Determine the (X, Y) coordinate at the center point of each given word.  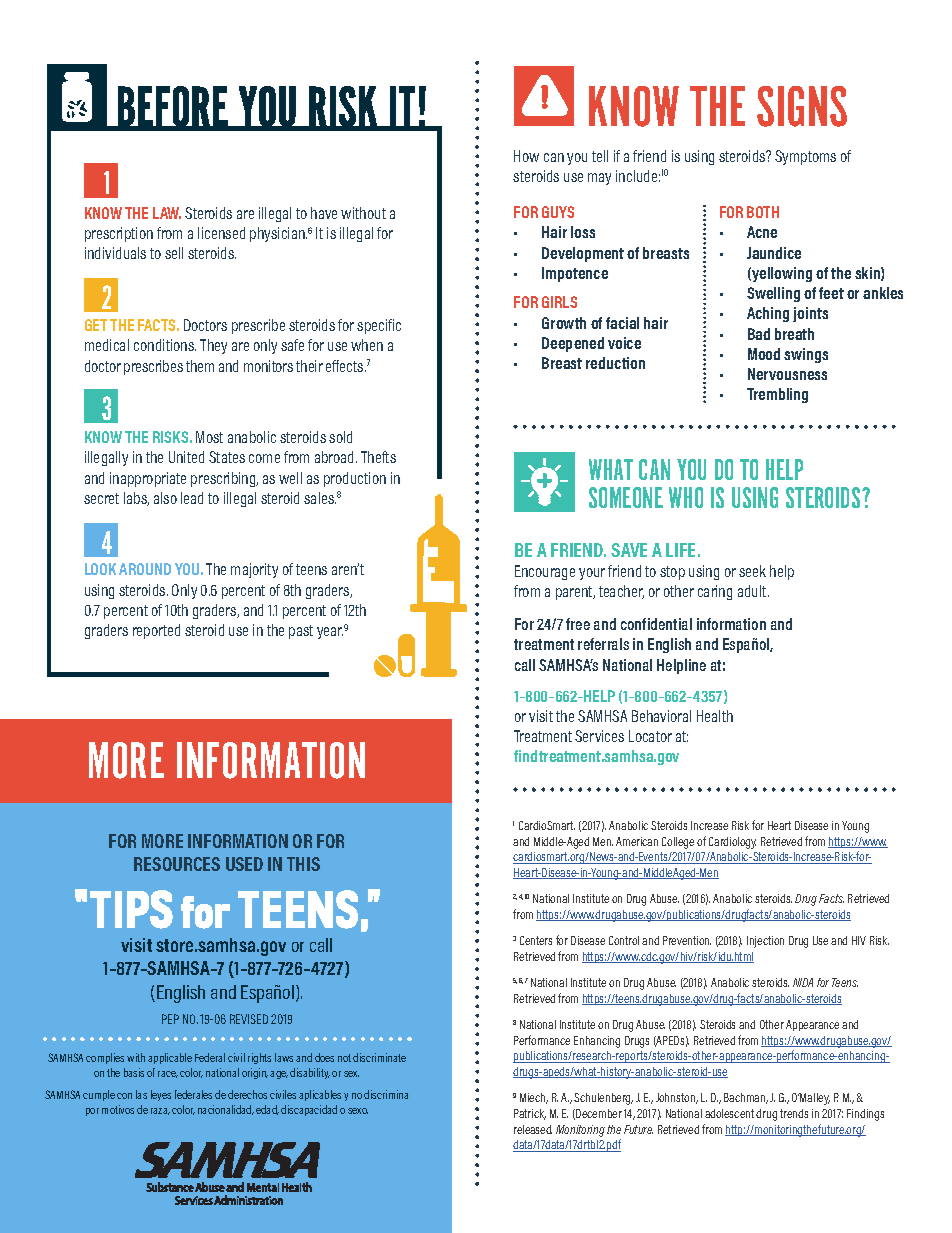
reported (156, 631)
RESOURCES (177, 864)
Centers (536, 940)
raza (160, 1111)
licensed (221, 233)
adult (753, 591)
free (578, 624)
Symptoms (805, 157)
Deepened (573, 344)
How (526, 156)
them (200, 366)
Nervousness (787, 374)
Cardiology (732, 843)
